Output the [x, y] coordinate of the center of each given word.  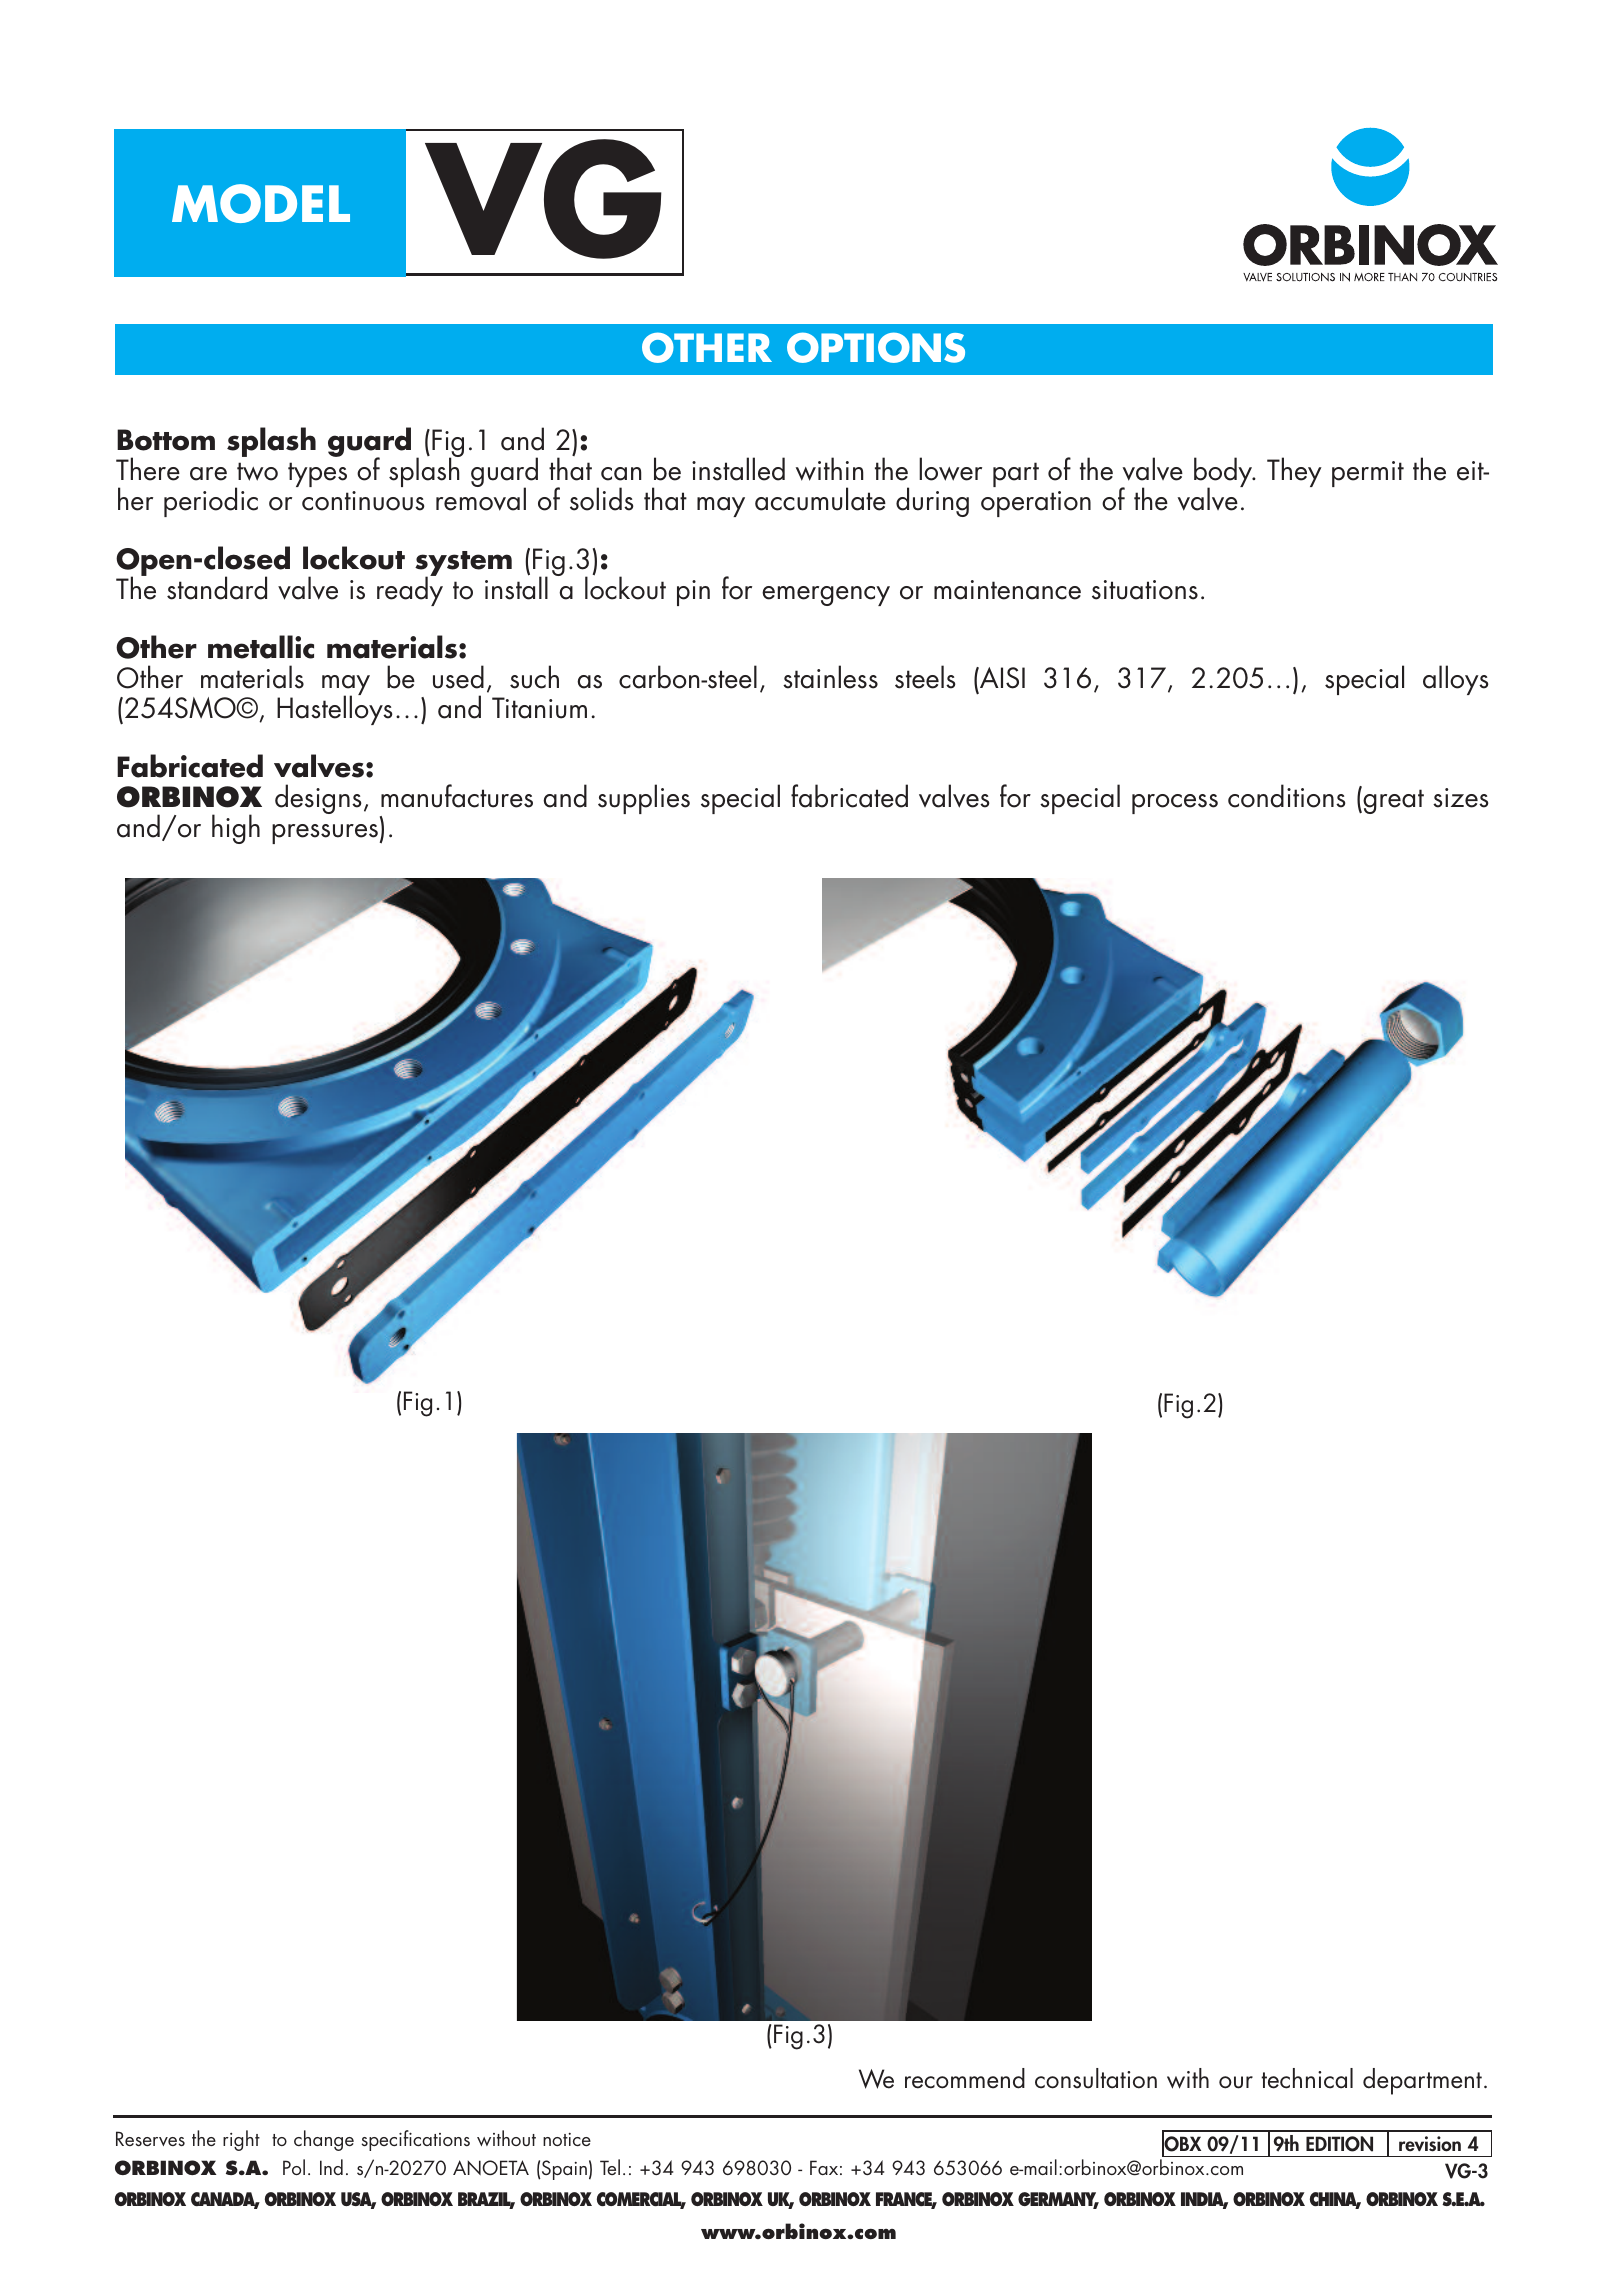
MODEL [261, 203]
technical [1307, 2078]
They [1294, 472]
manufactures [457, 796]
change [324, 2140]
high [236, 829]
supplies [644, 799]
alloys [1456, 680]
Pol [294, 2167]
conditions [1287, 796]
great [1392, 801]
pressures [325, 834]
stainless [830, 677]
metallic [261, 647]
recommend [965, 2078]
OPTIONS [876, 347]
